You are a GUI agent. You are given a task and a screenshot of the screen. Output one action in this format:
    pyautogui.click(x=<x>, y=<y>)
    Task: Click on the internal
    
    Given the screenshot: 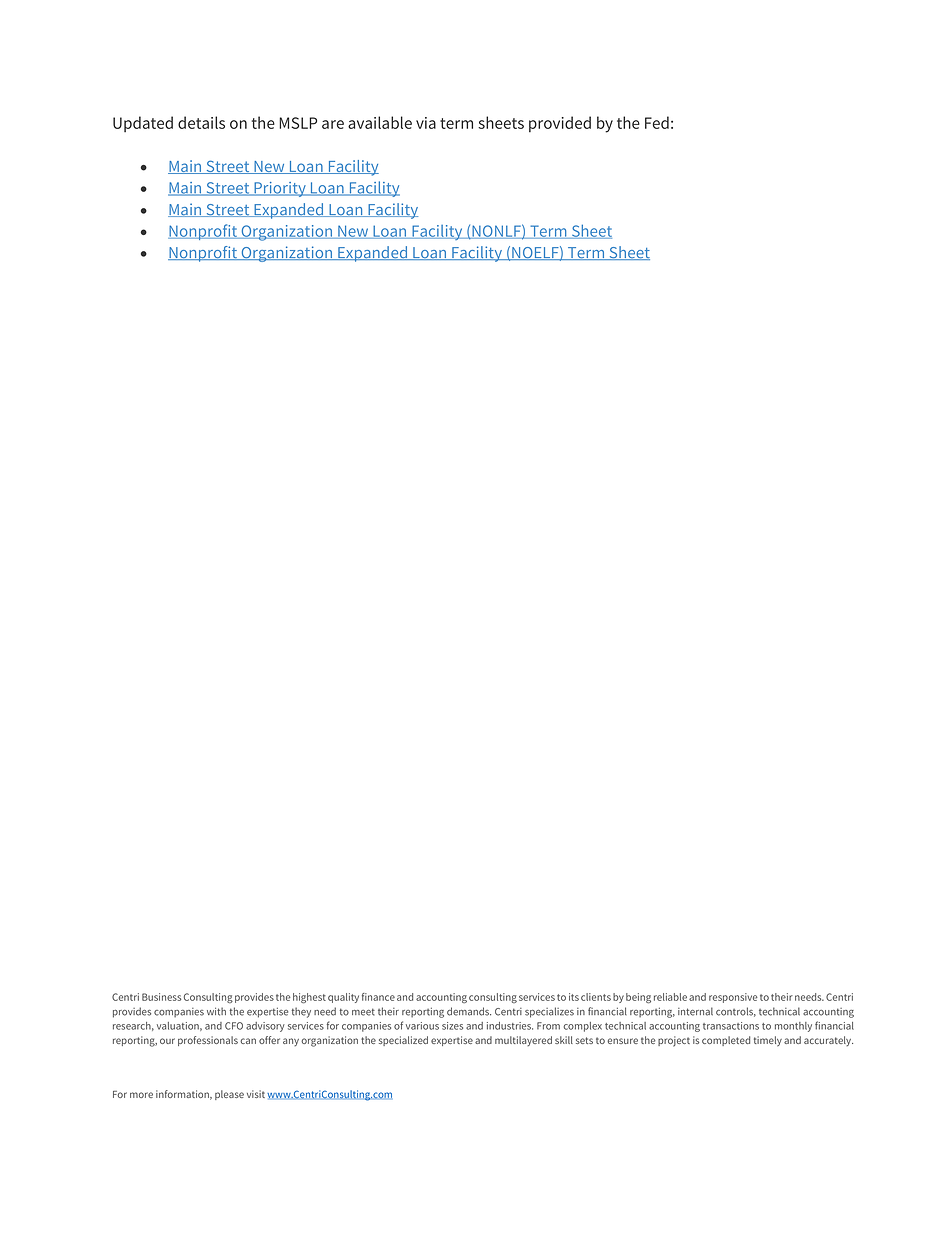 What is the action you would take?
    pyautogui.click(x=695, y=1011)
